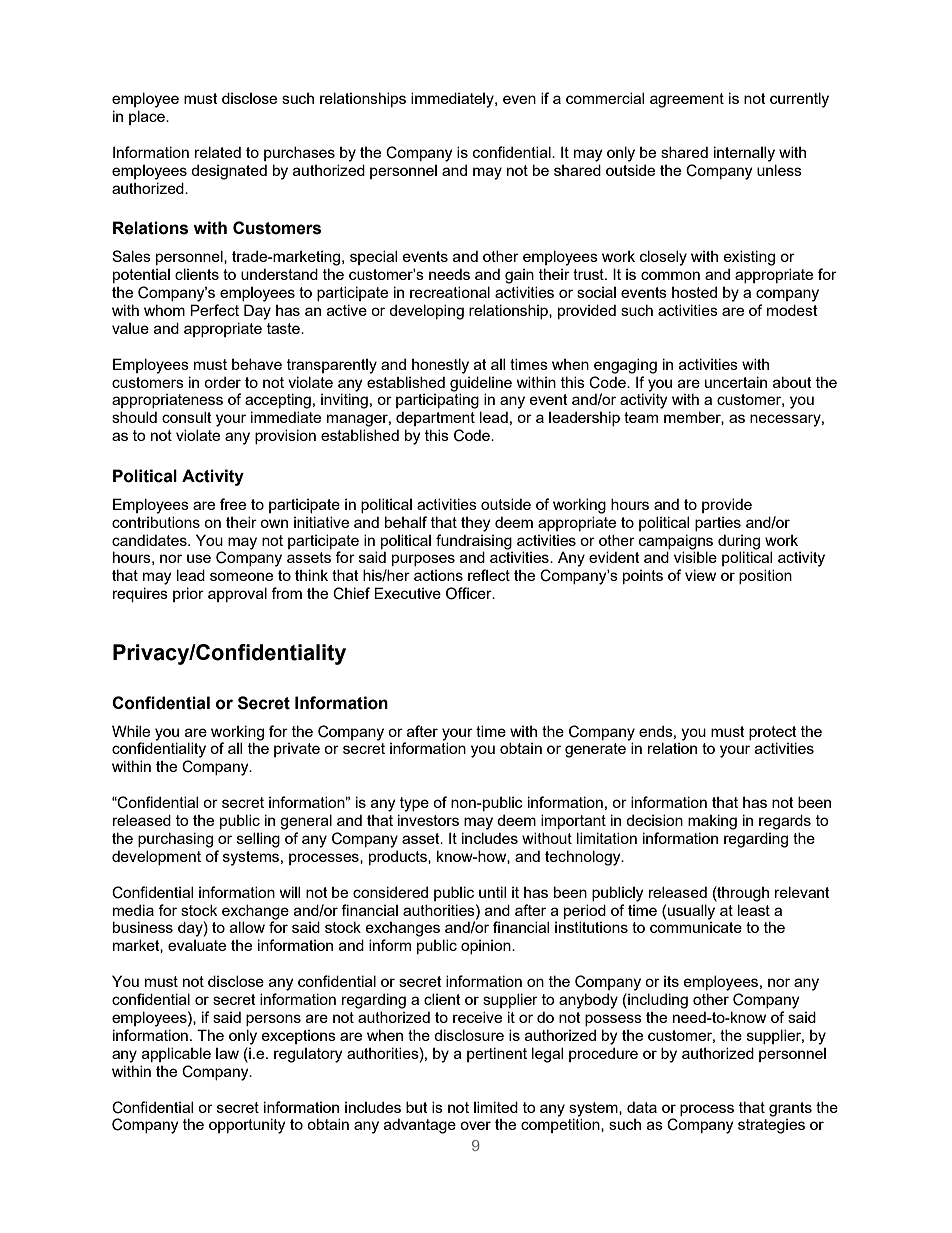  I want to click on limited, so click(496, 1107).
